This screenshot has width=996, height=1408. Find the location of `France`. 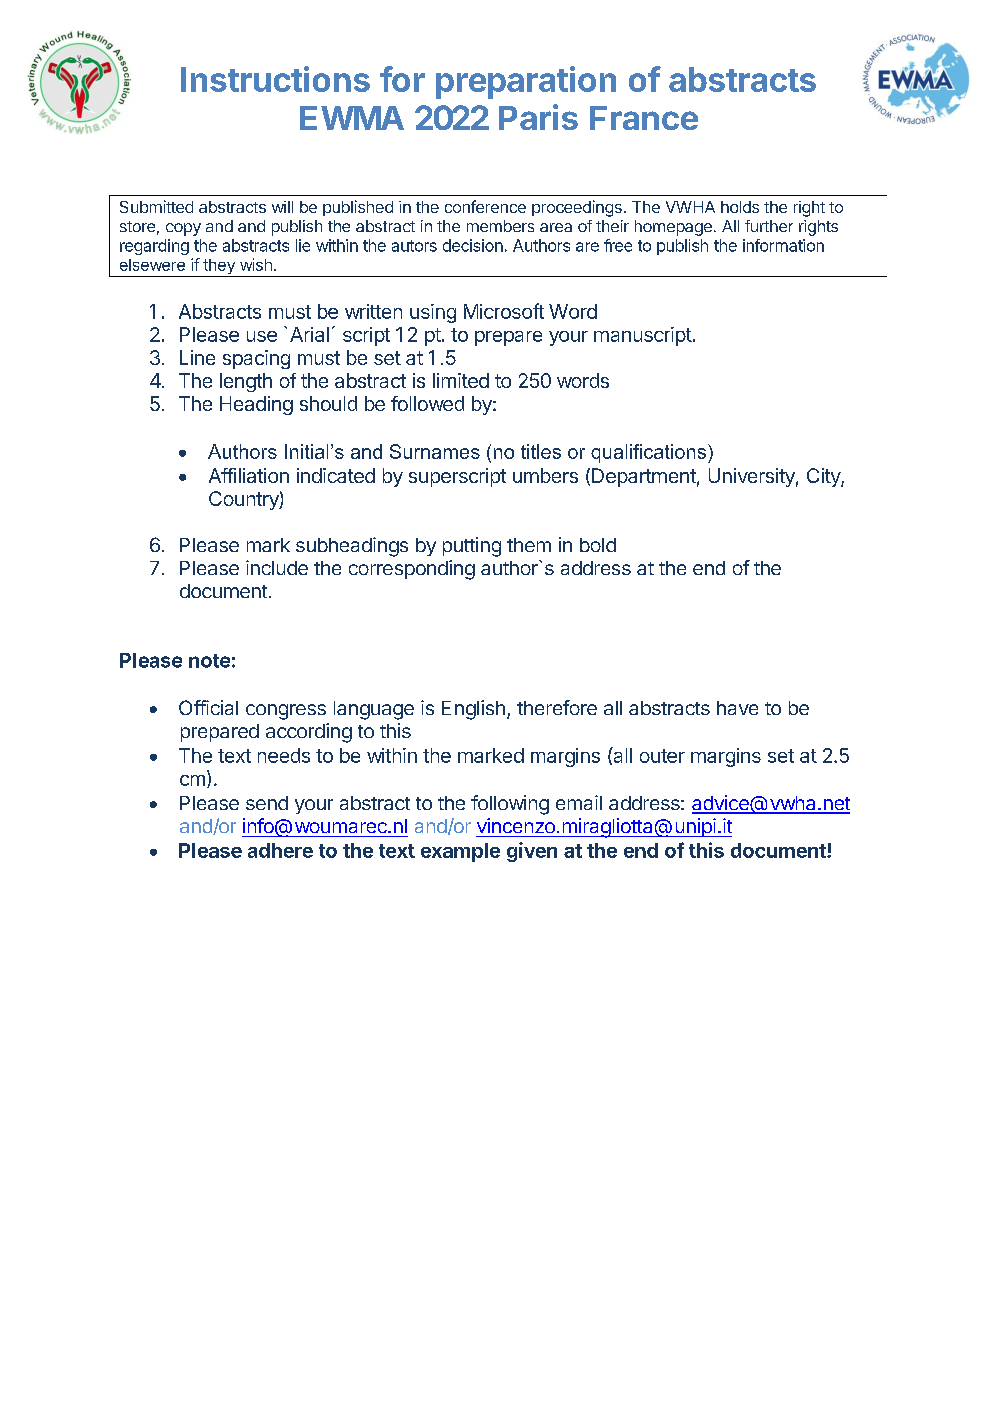

France is located at coordinates (644, 118).
